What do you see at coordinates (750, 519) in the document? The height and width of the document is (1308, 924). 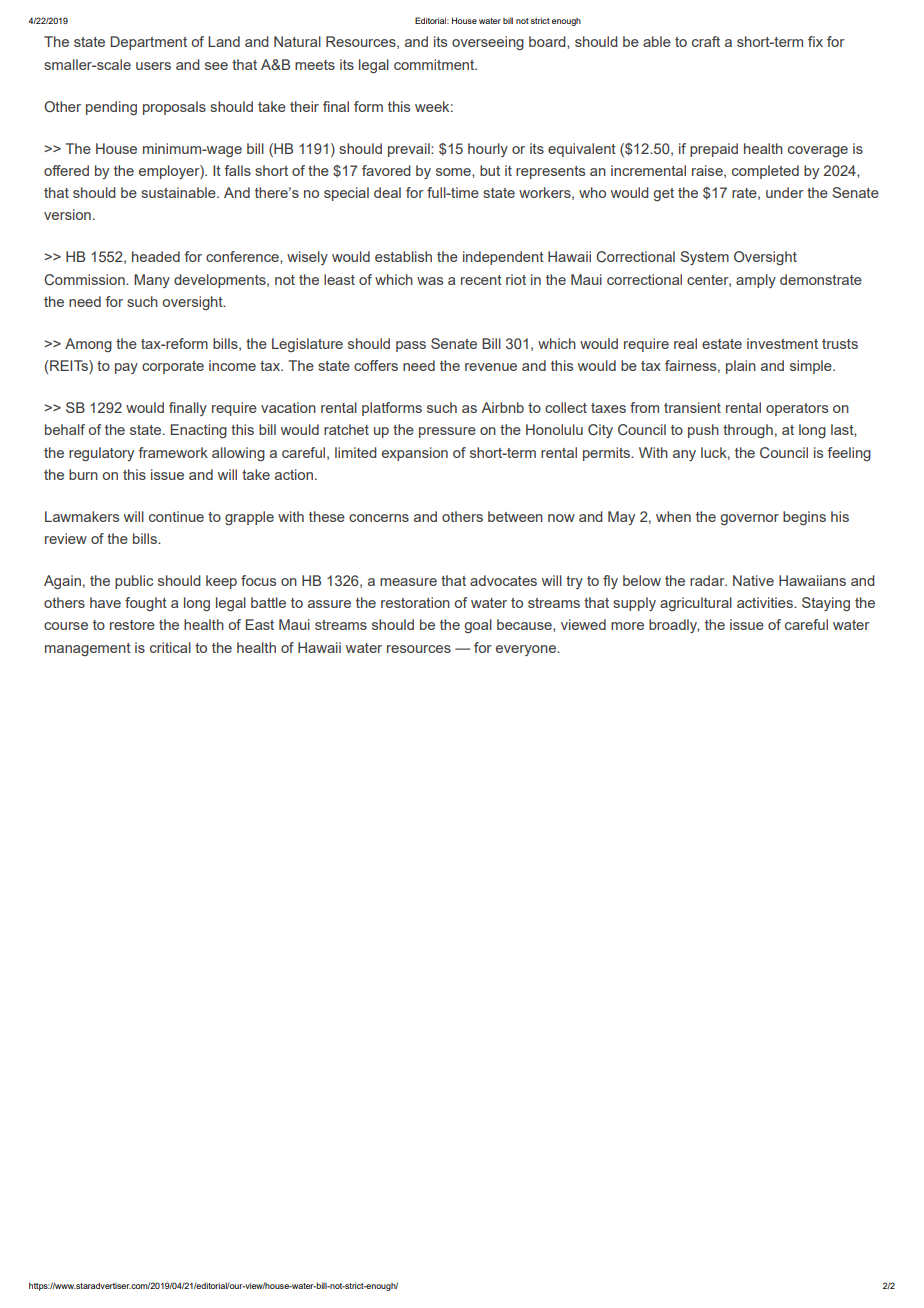 I see `governor` at bounding box center [750, 519].
